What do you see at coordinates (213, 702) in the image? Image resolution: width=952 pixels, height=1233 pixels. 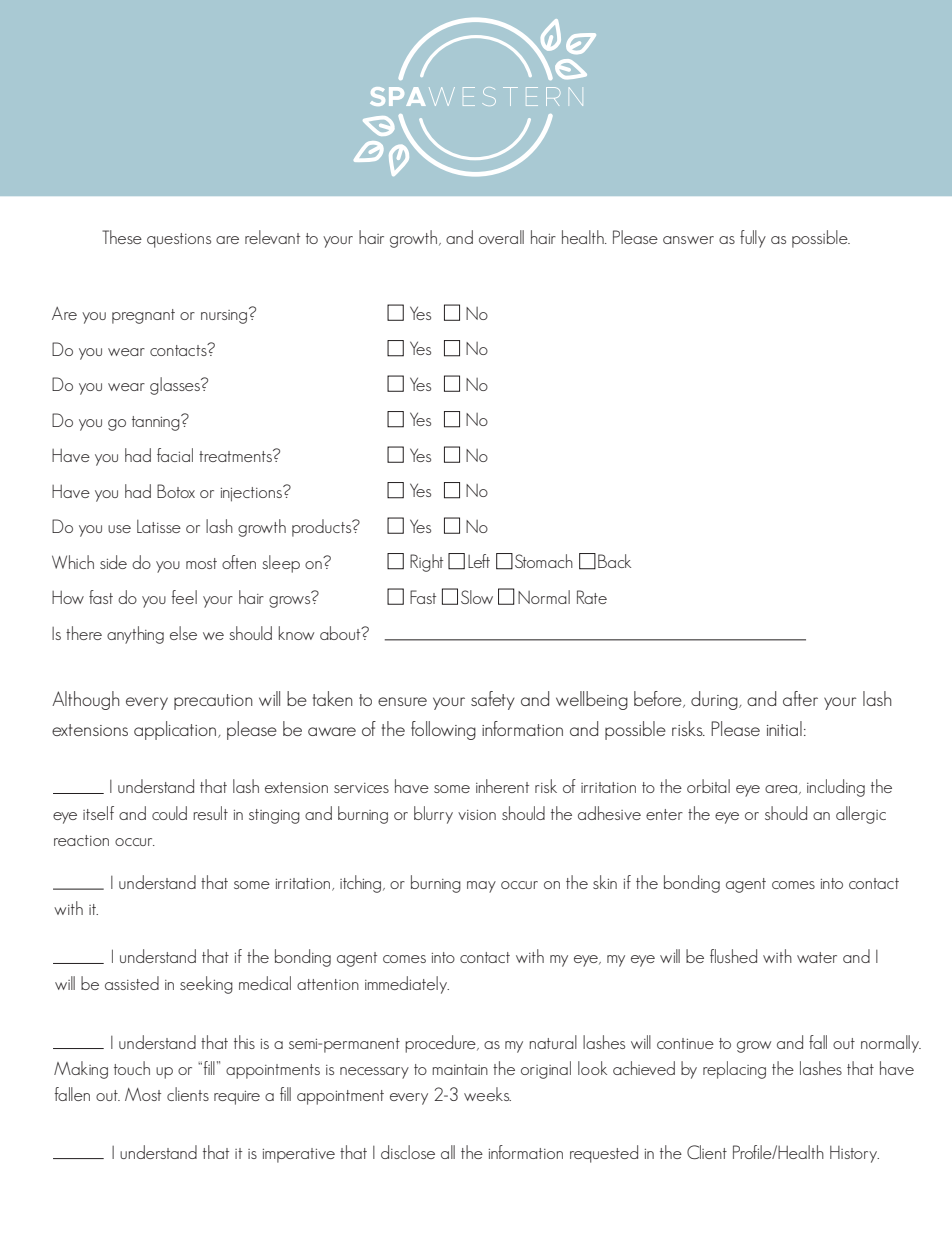 I see `precaution` at bounding box center [213, 702].
